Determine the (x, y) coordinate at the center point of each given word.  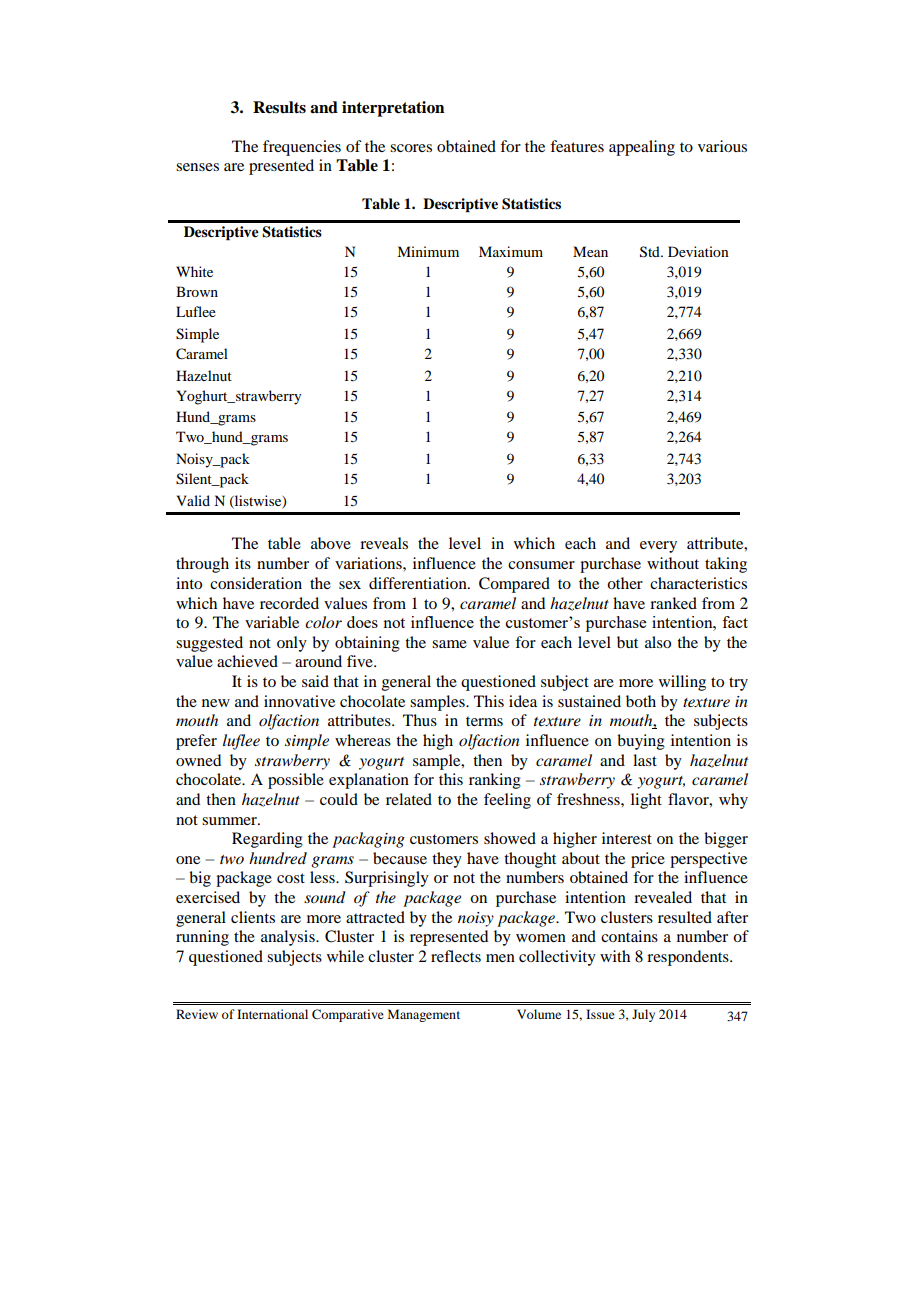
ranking (495, 781)
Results (279, 107)
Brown (197, 291)
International (272, 1014)
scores (411, 148)
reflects (456, 956)
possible (296, 781)
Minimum (428, 251)
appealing (642, 148)
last (645, 760)
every (658, 547)
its (243, 563)
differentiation (419, 583)
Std (651, 252)
